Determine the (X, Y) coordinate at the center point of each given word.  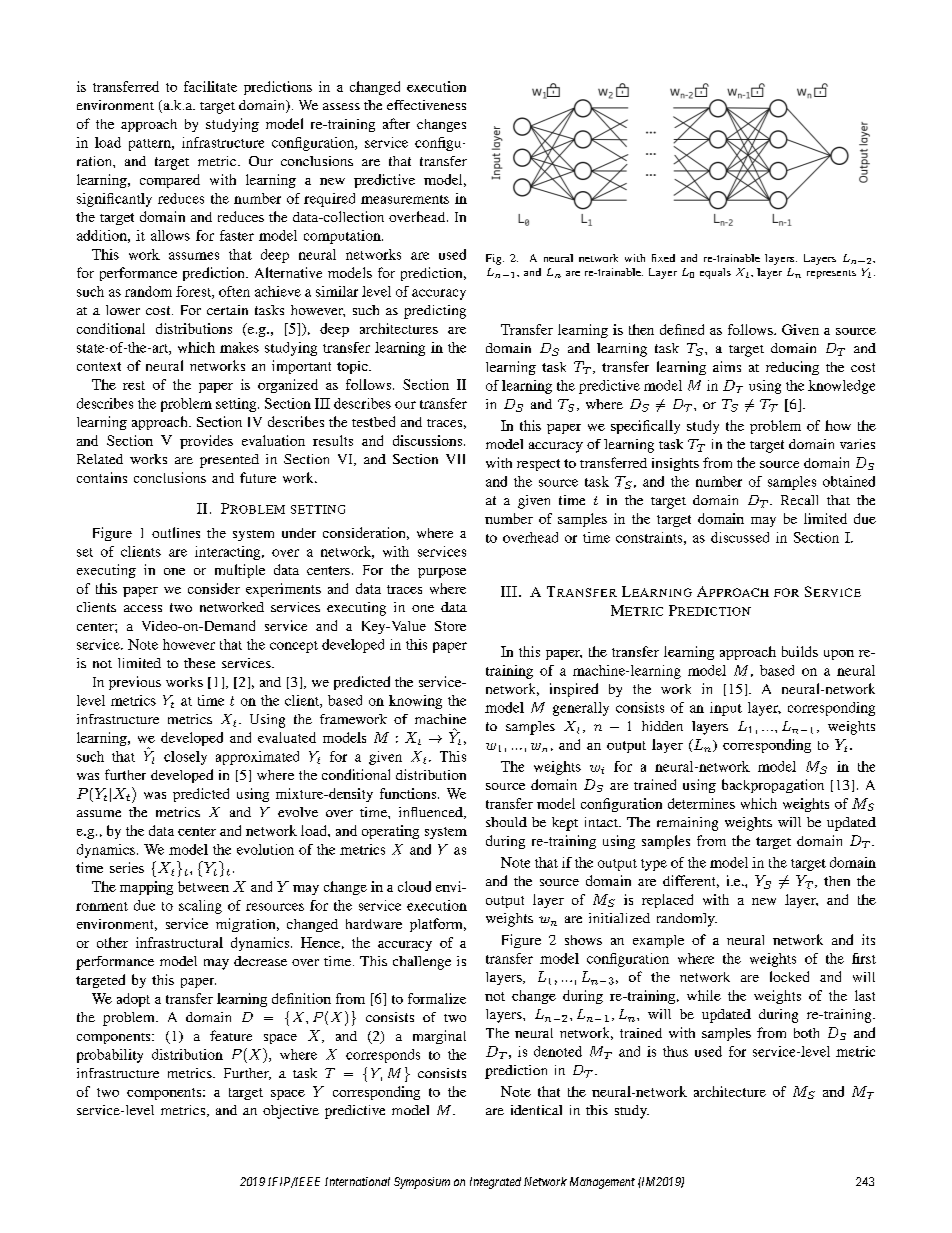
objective (291, 1112)
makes (239, 347)
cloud (414, 886)
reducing (792, 368)
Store (450, 626)
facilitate (210, 86)
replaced (667, 901)
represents (831, 274)
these (199, 663)
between (203, 886)
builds (800, 651)
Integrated (495, 1183)
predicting (435, 312)
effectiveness (426, 105)
